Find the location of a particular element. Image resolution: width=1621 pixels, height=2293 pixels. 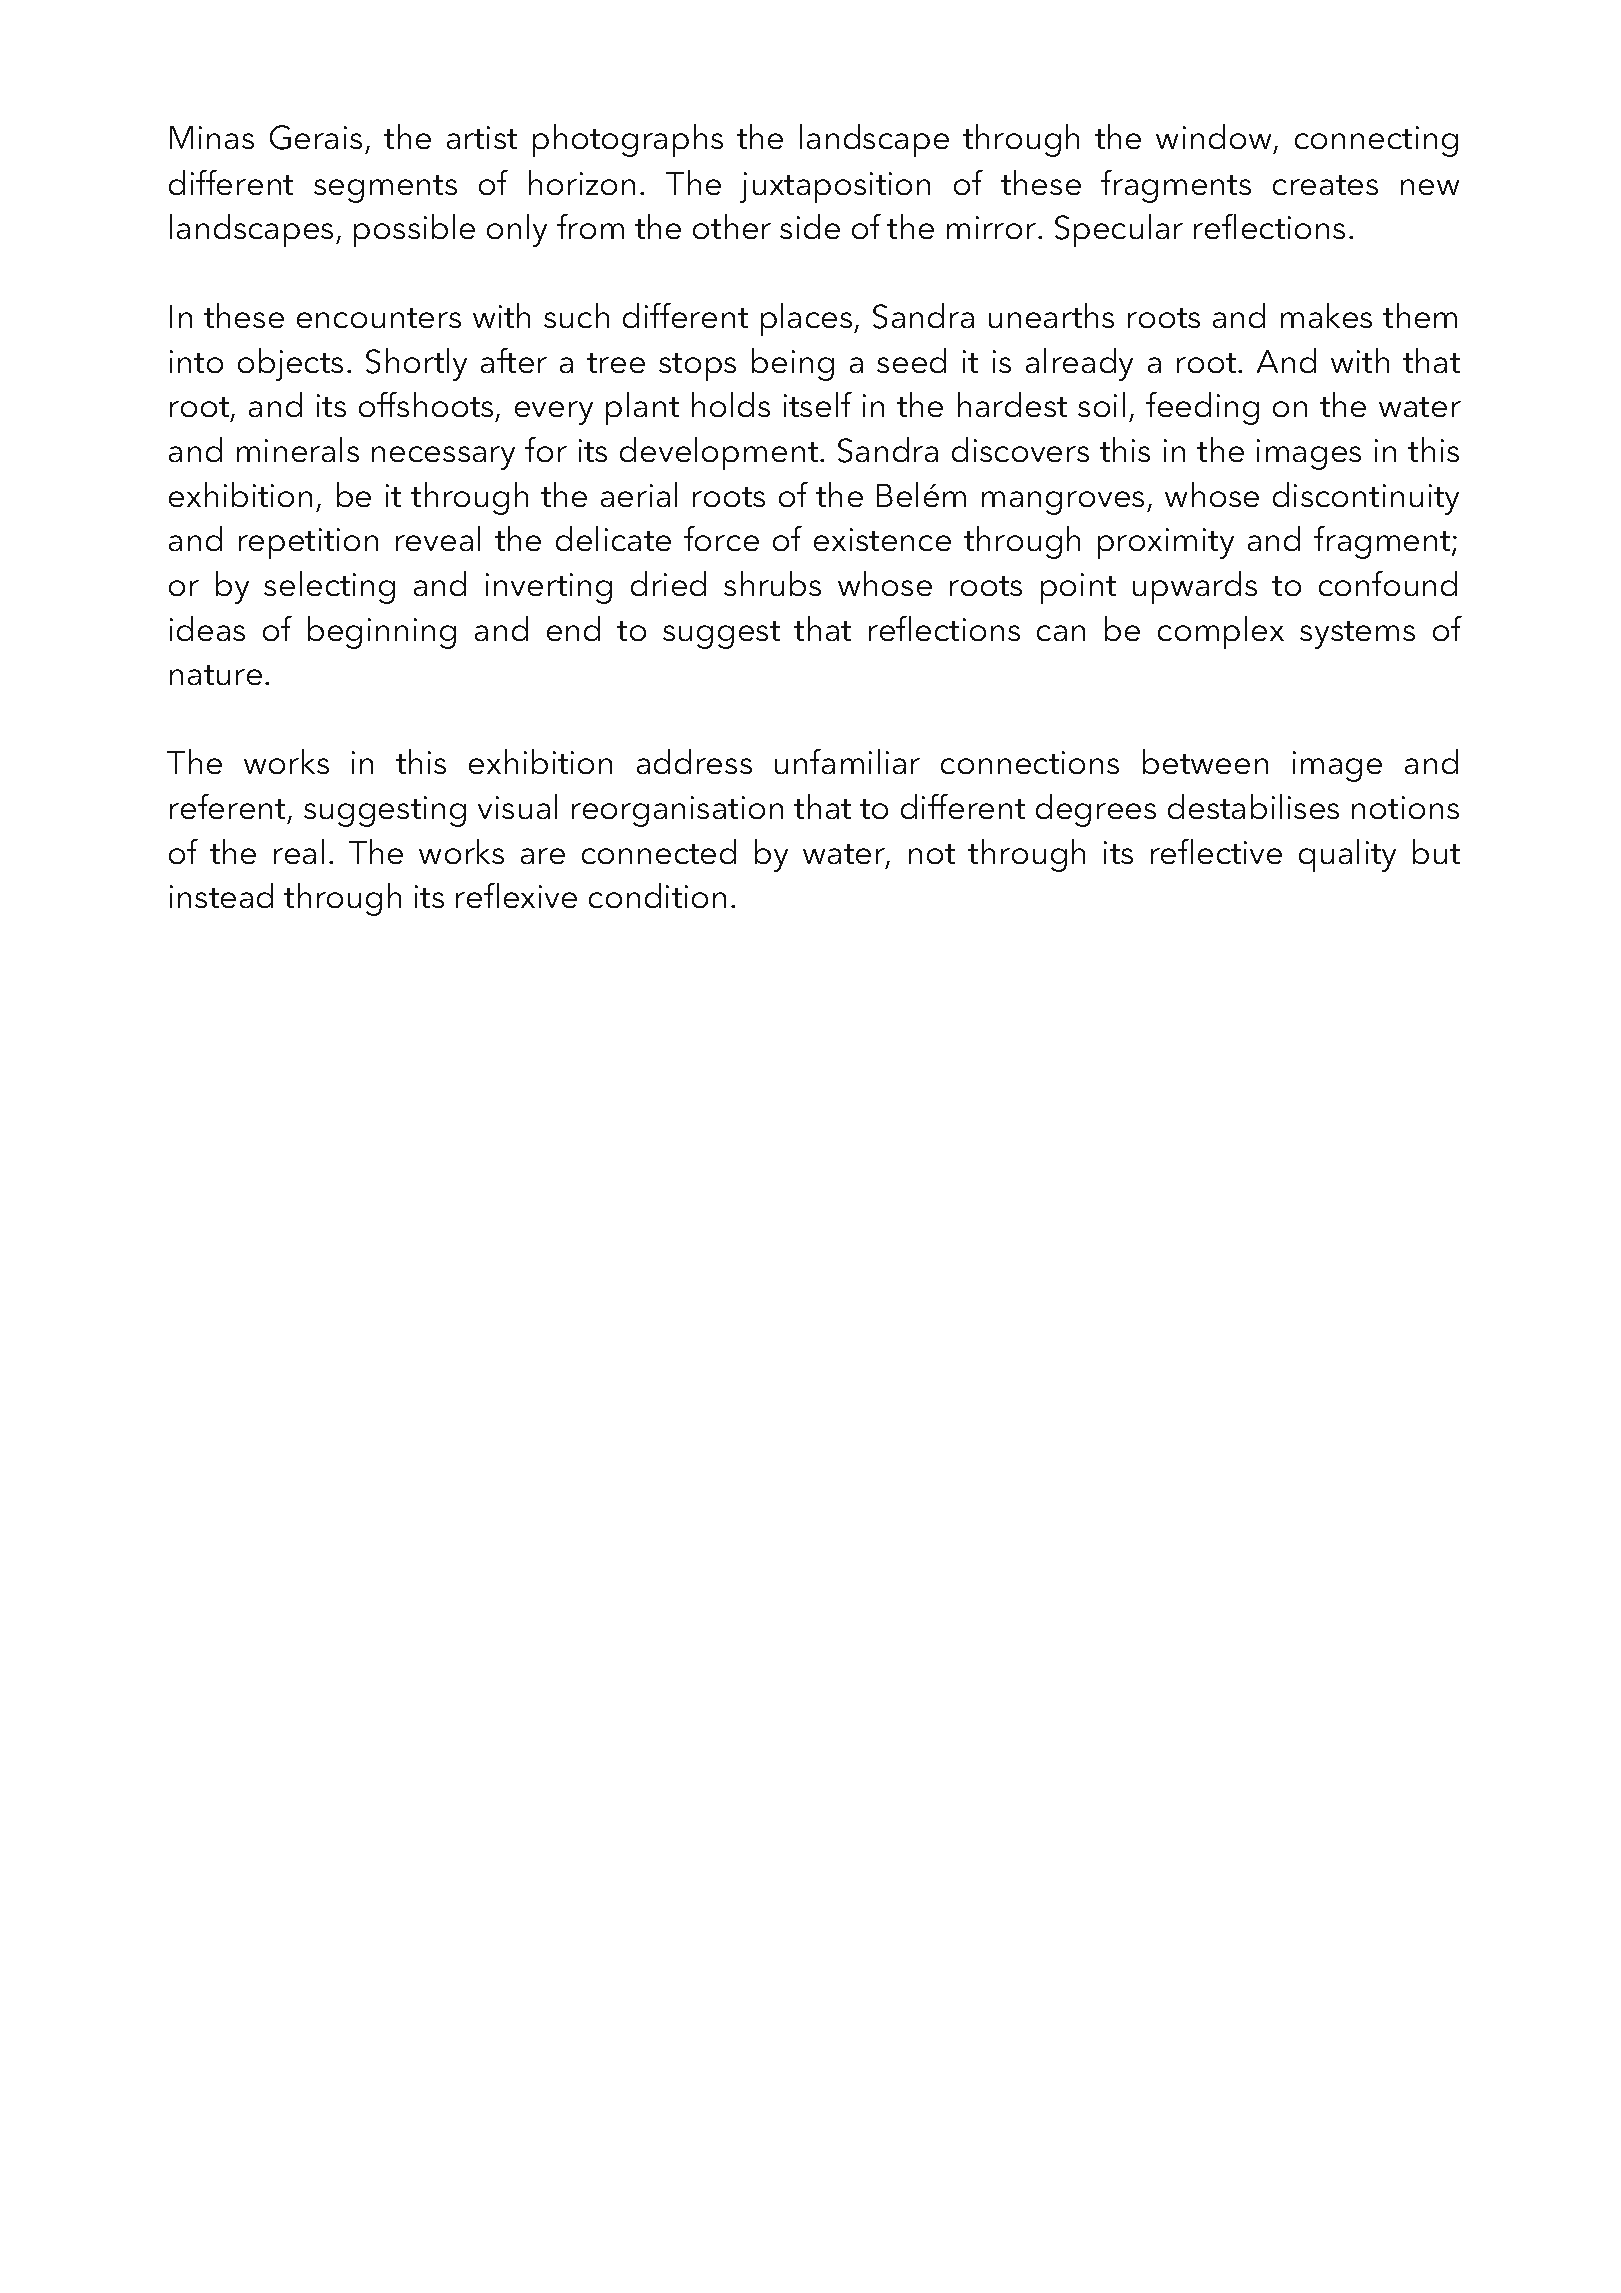

creates is located at coordinates (1325, 185).
